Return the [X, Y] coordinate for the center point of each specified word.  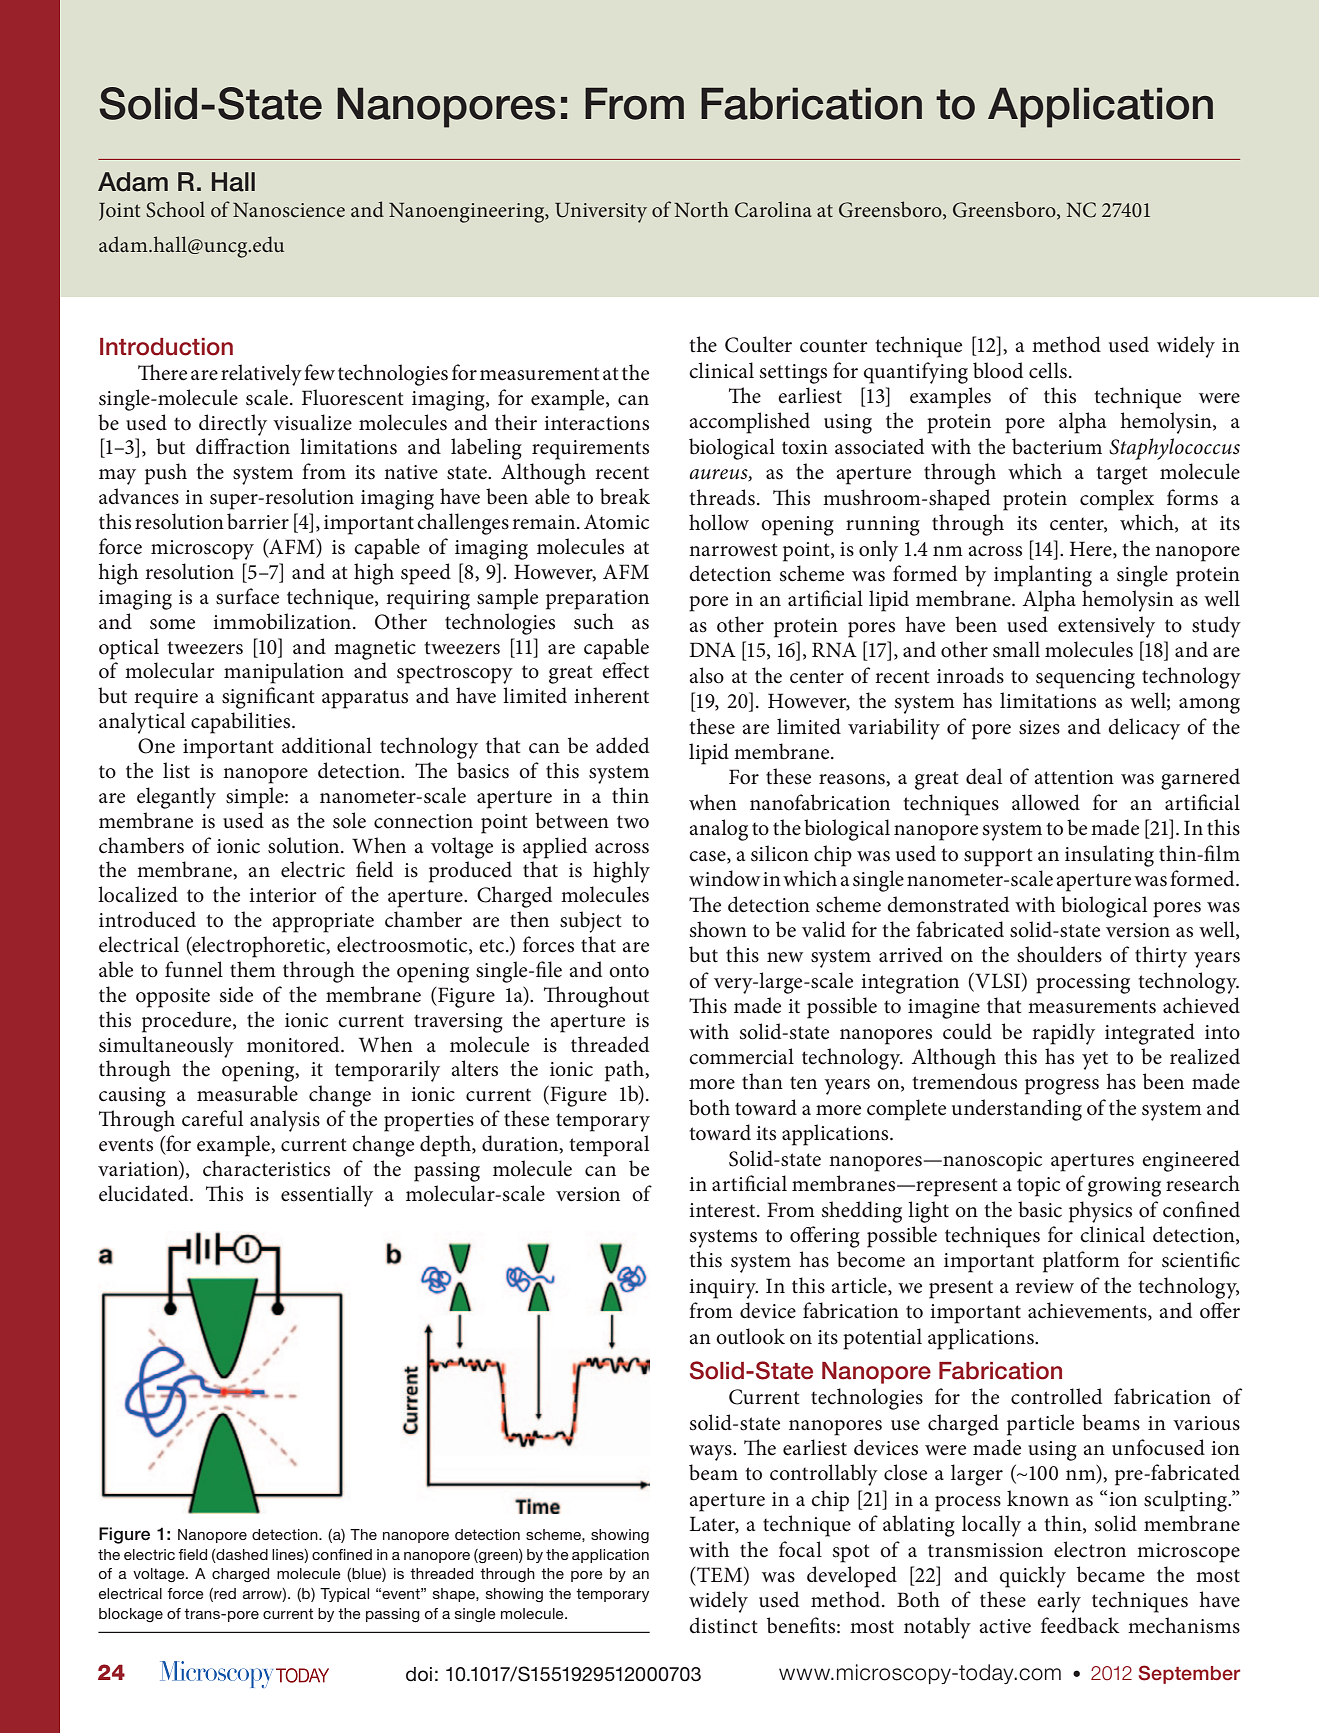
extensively [1106, 627]
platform [1081, 1262]
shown [718, 929]
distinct [723, 1625]
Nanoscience [289, 210]
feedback [1080, 1625]
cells [1048, 370]
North [701, 209]
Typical [344, 1595]
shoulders [1059, 954]
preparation [597, 600]
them [253, 969]
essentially [327, 1196]
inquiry [723, 1289]
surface [247, 596]
